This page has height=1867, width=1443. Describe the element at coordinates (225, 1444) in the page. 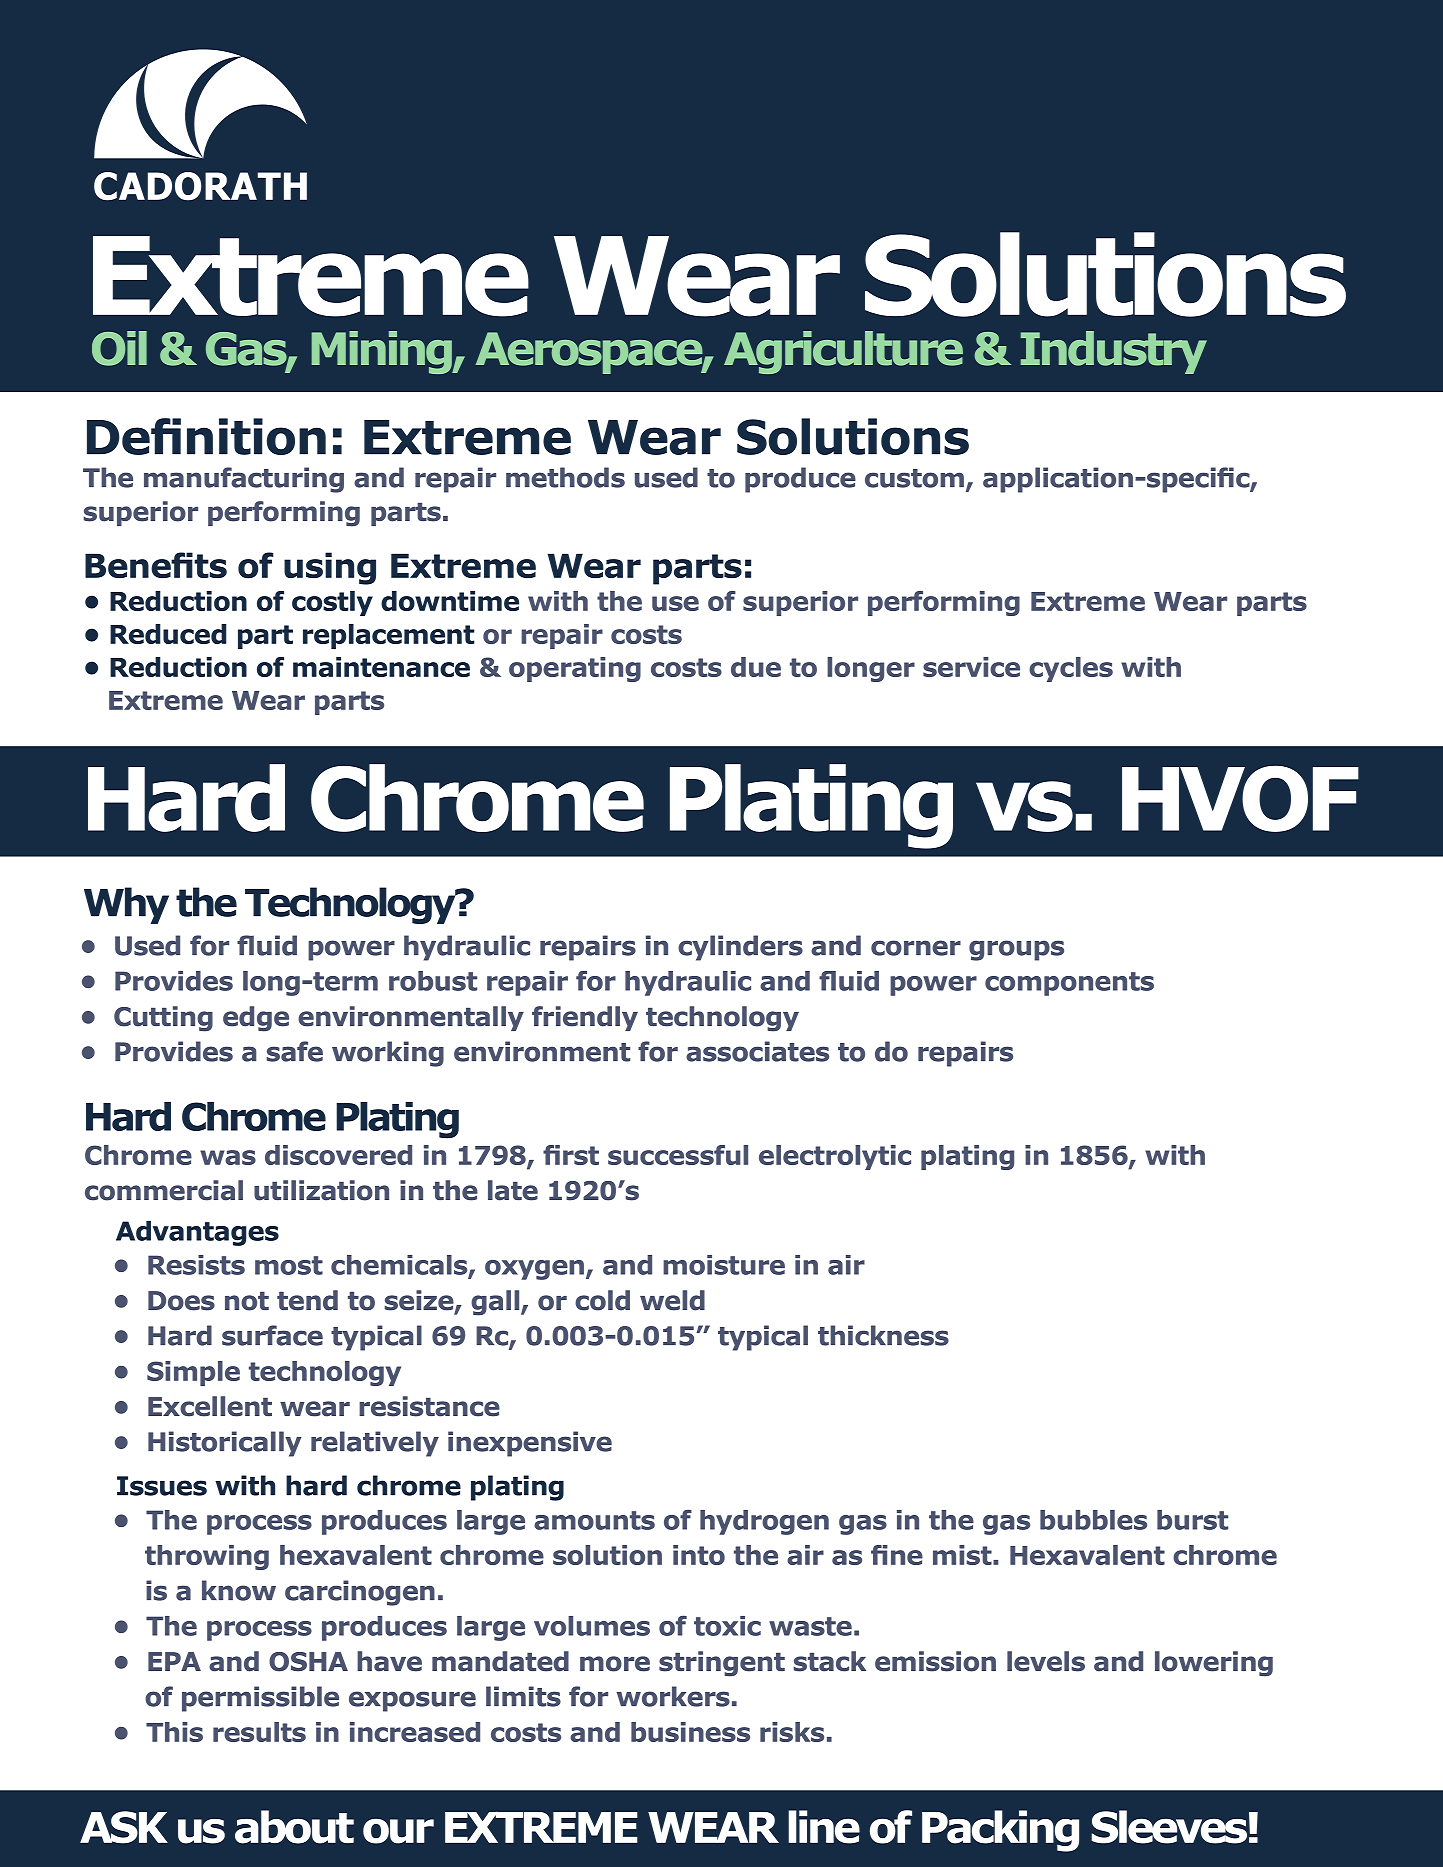

I see `Historically` at that location.
